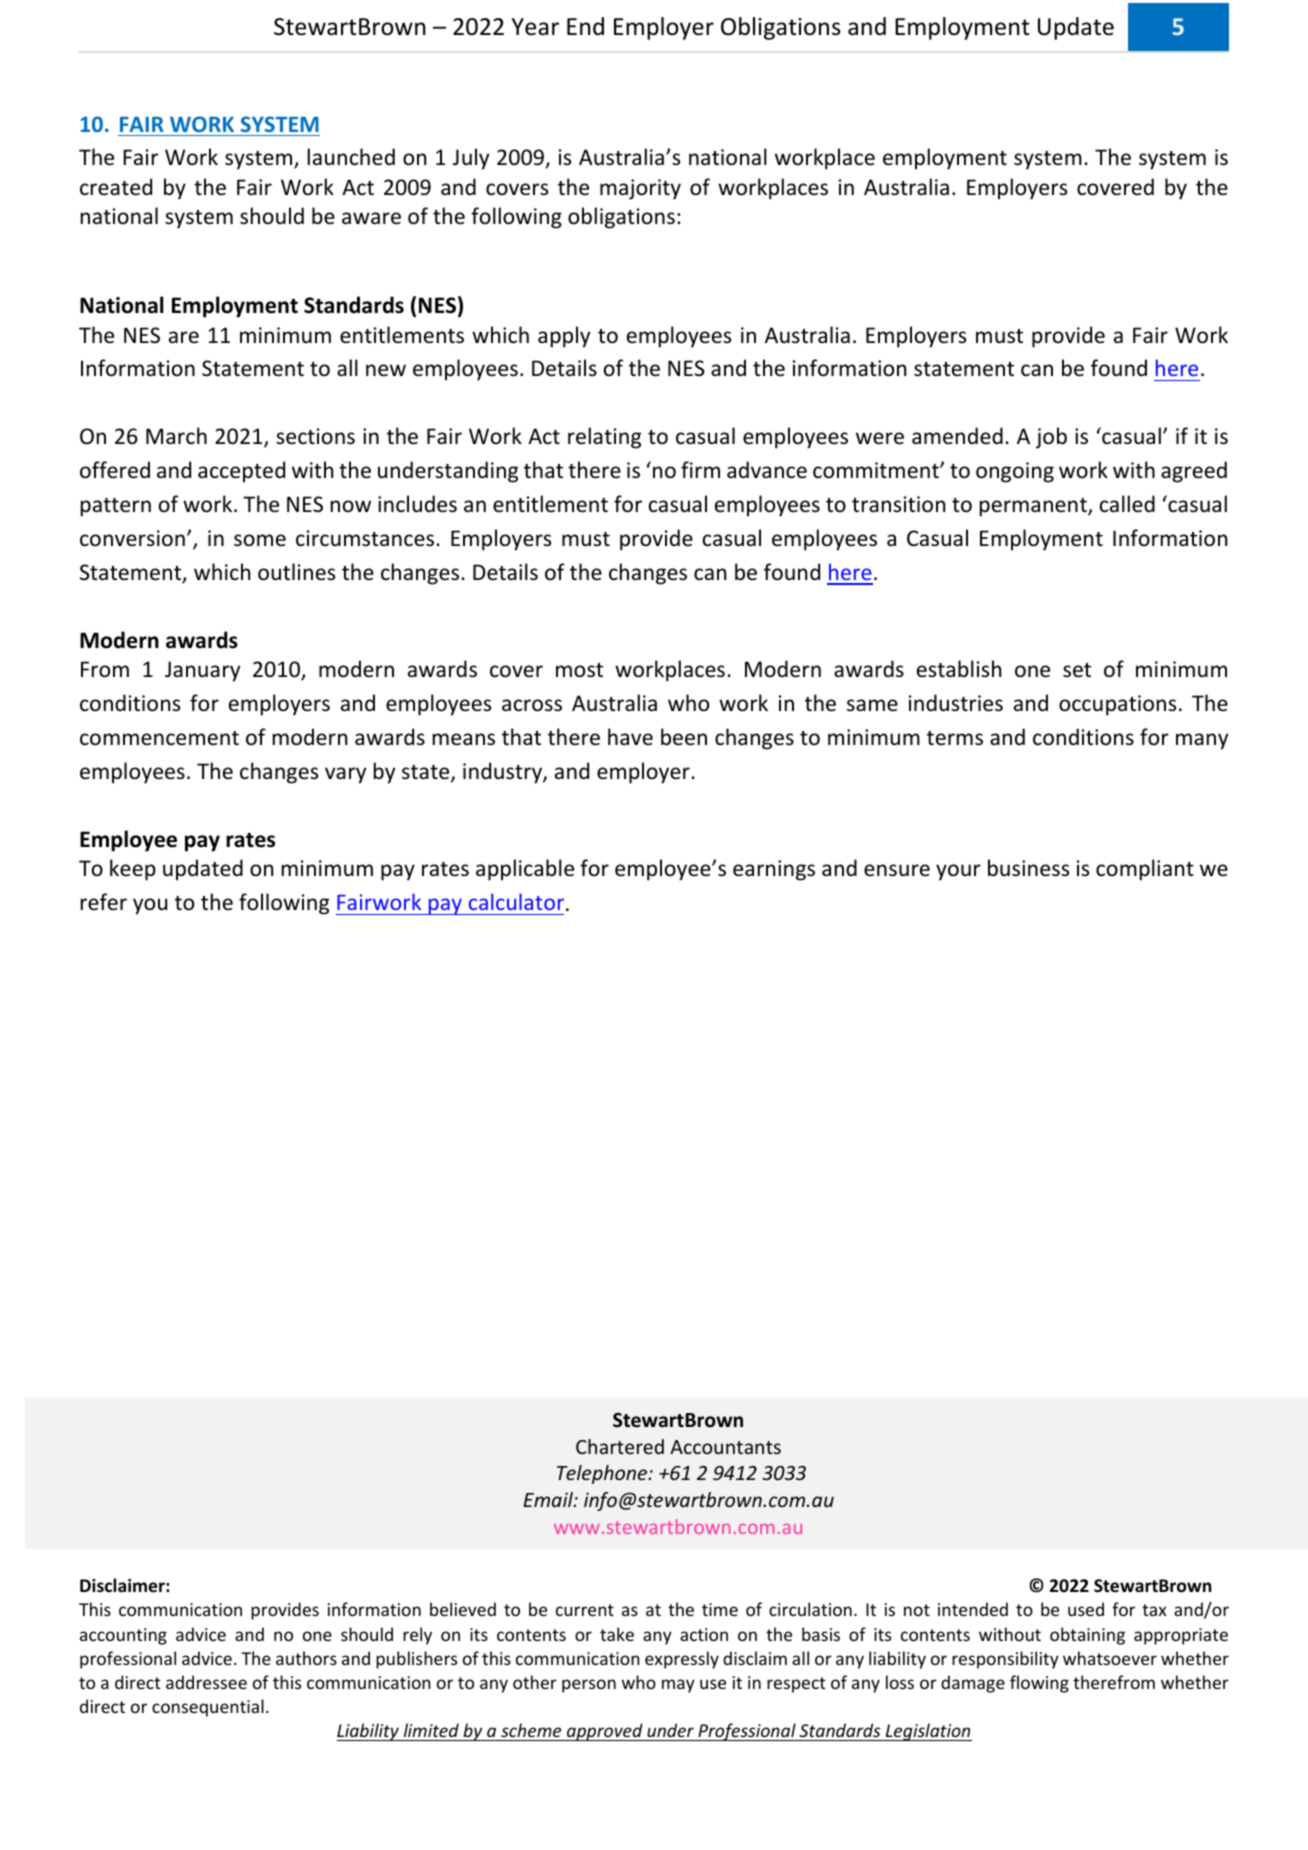  What do you see at coordinates (351, 157) in the document?
I see `launched` at bounding box center [351, 157].
